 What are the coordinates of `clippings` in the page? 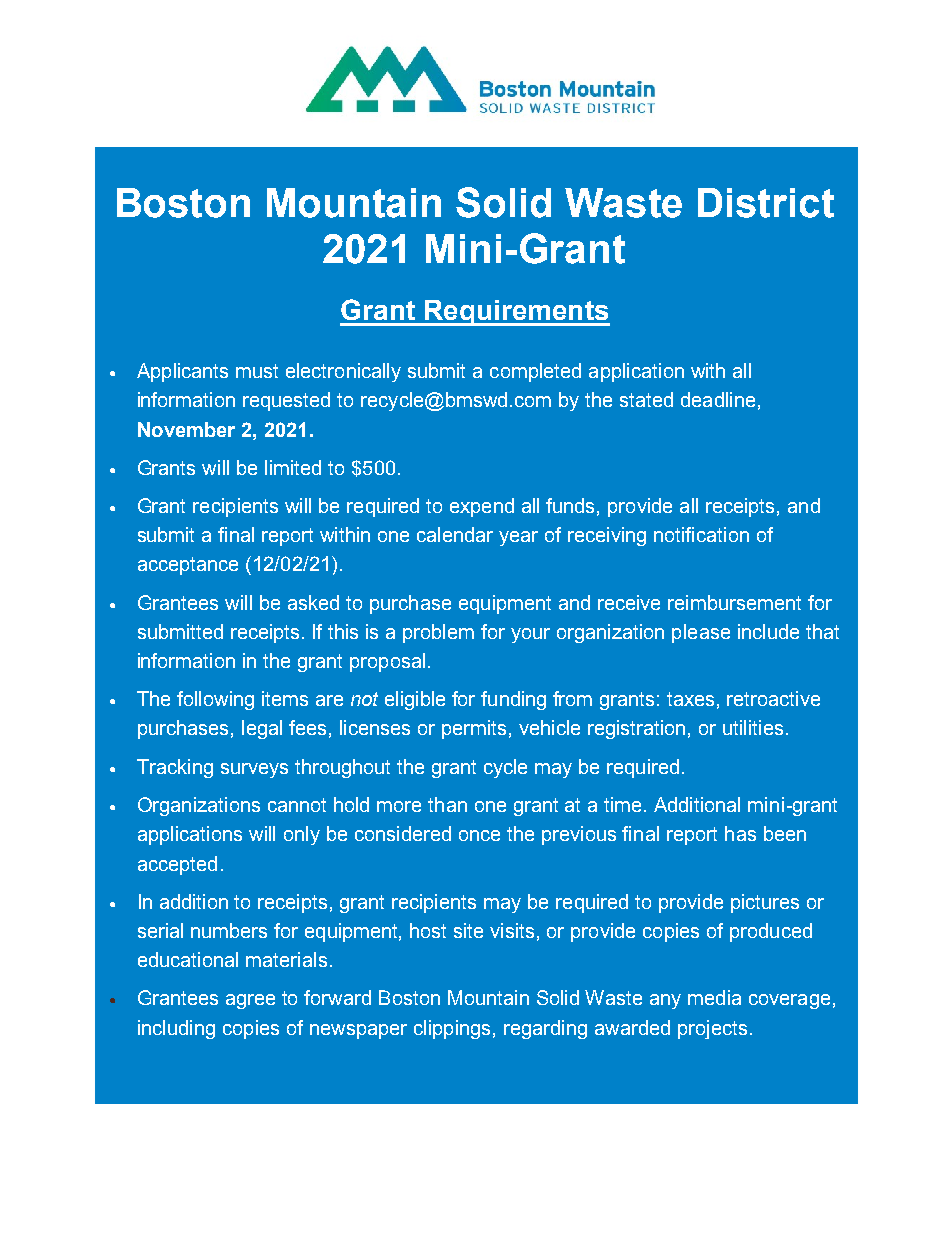 It's located at (452, 1029).
